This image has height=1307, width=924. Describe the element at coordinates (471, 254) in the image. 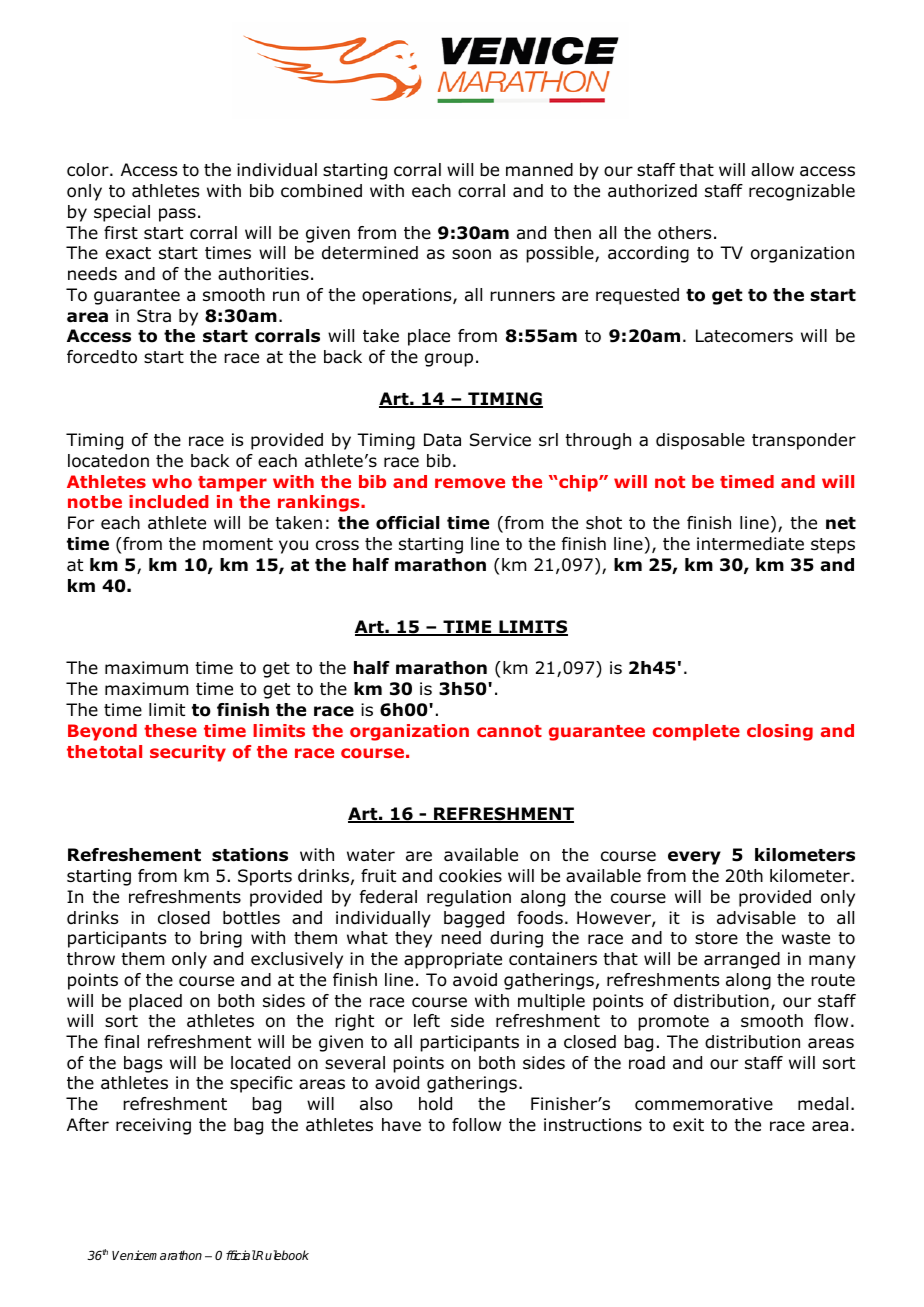

I see `soon` at that location.
